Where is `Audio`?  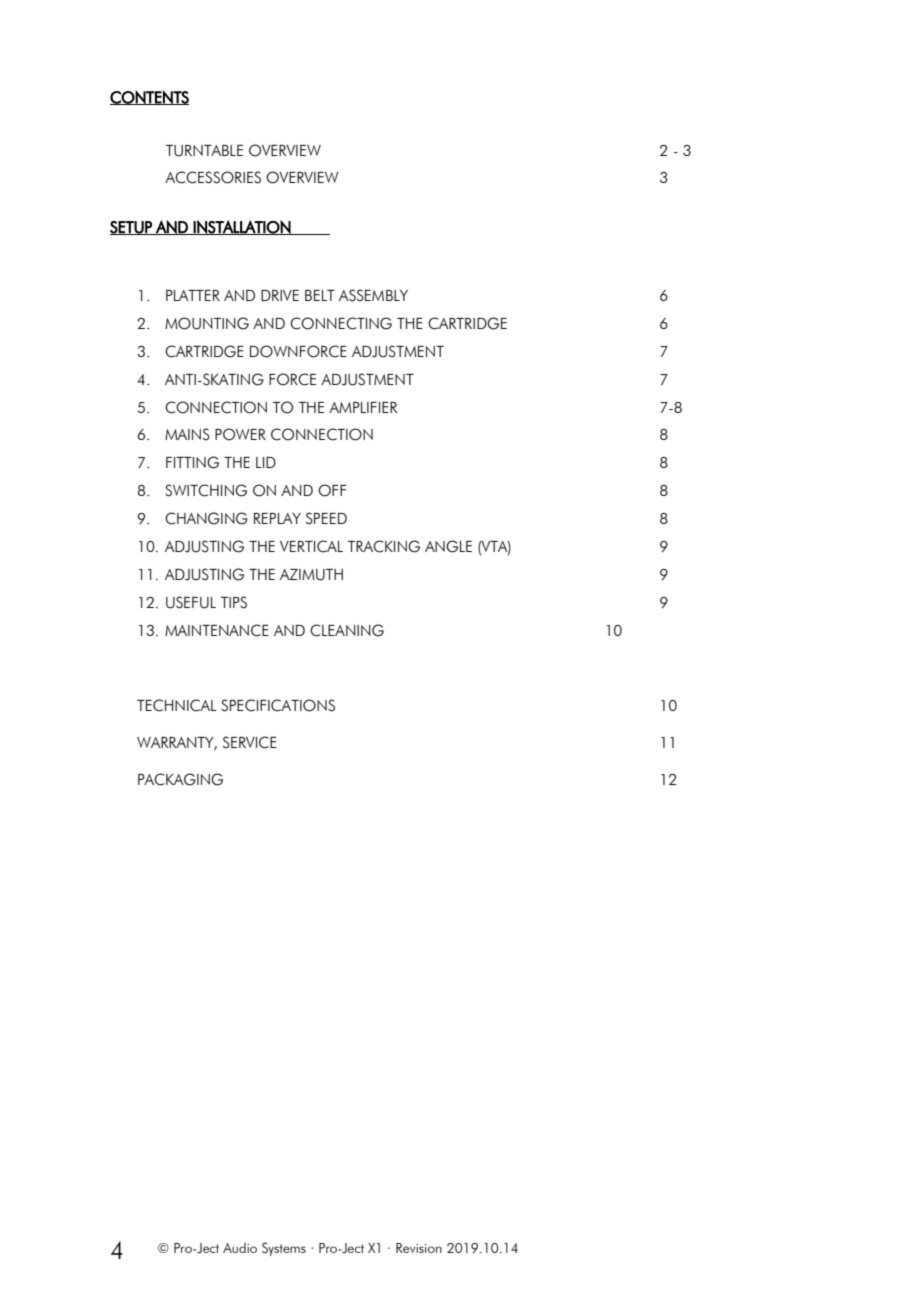
Audio is located at coordinates (240, 1247).
